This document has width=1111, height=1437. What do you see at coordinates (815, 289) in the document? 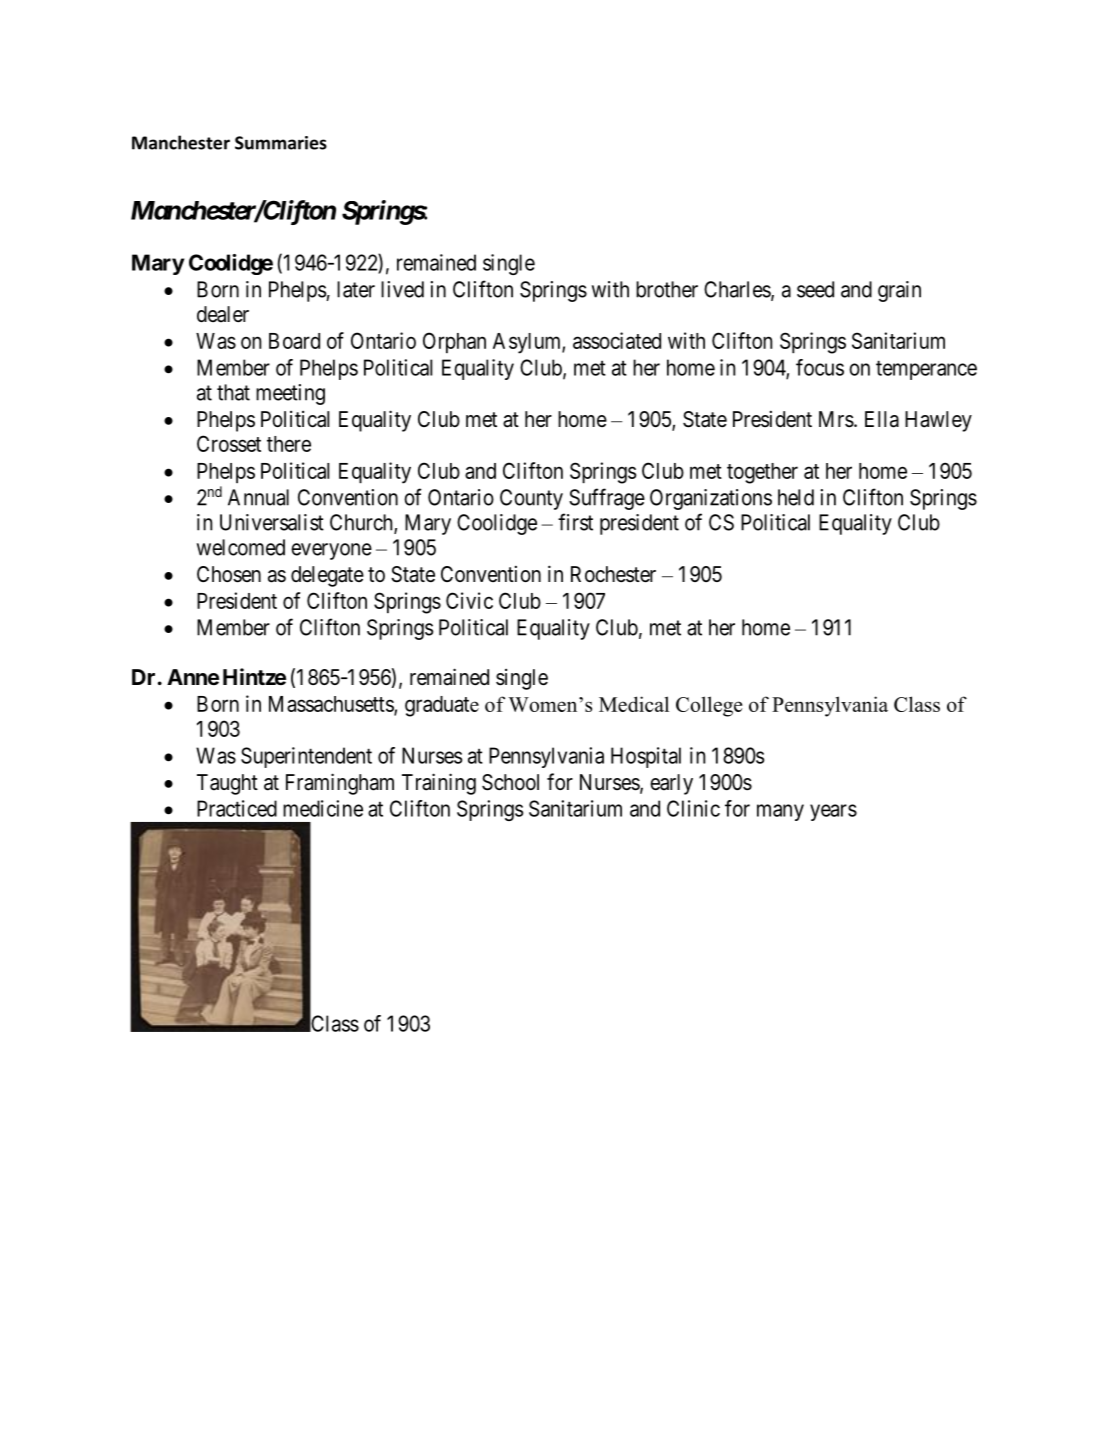
I see `seed` at bounding box center [815, 289].
